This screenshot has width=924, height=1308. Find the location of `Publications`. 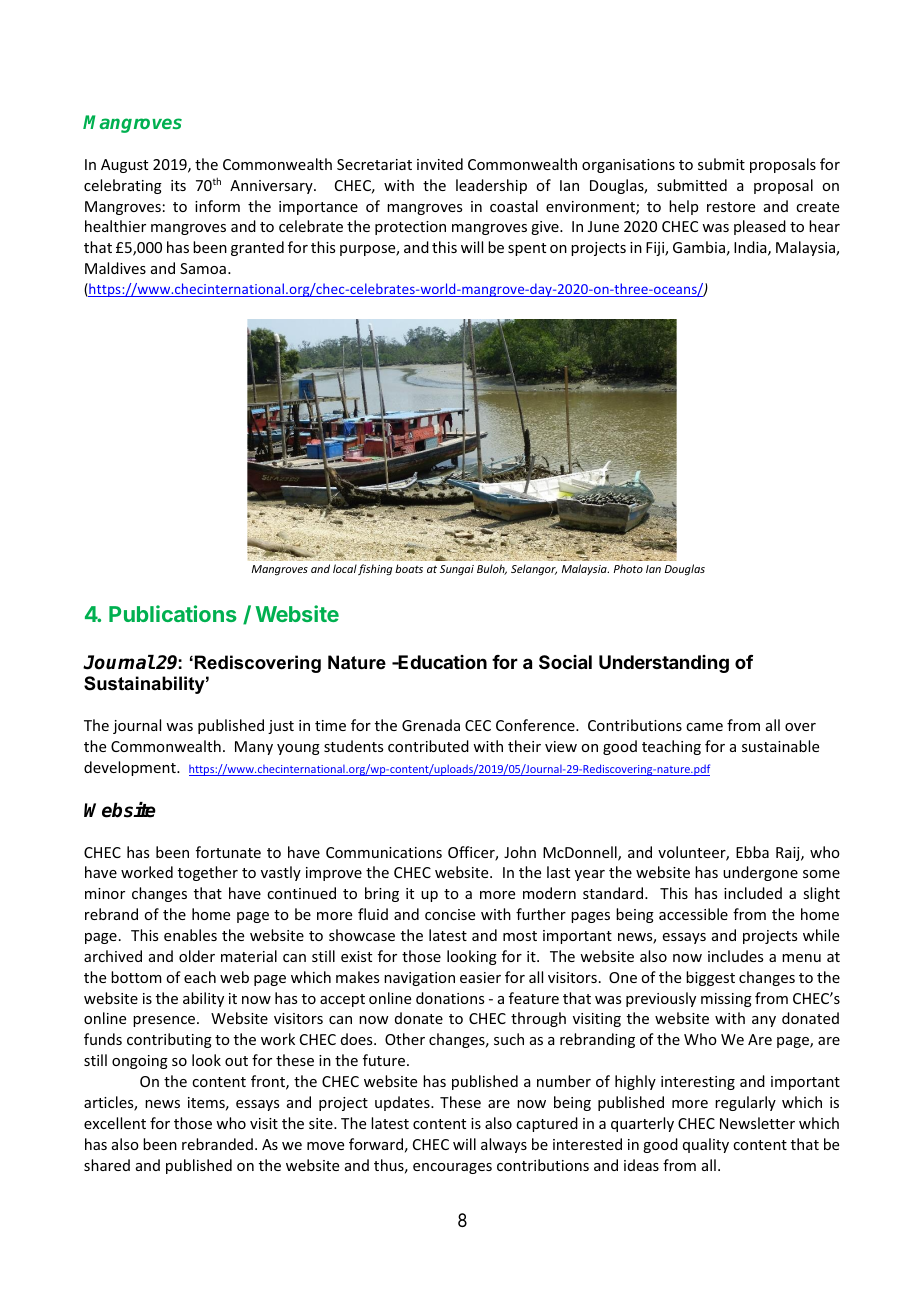

Publications is located at coordinates (173, 613).
